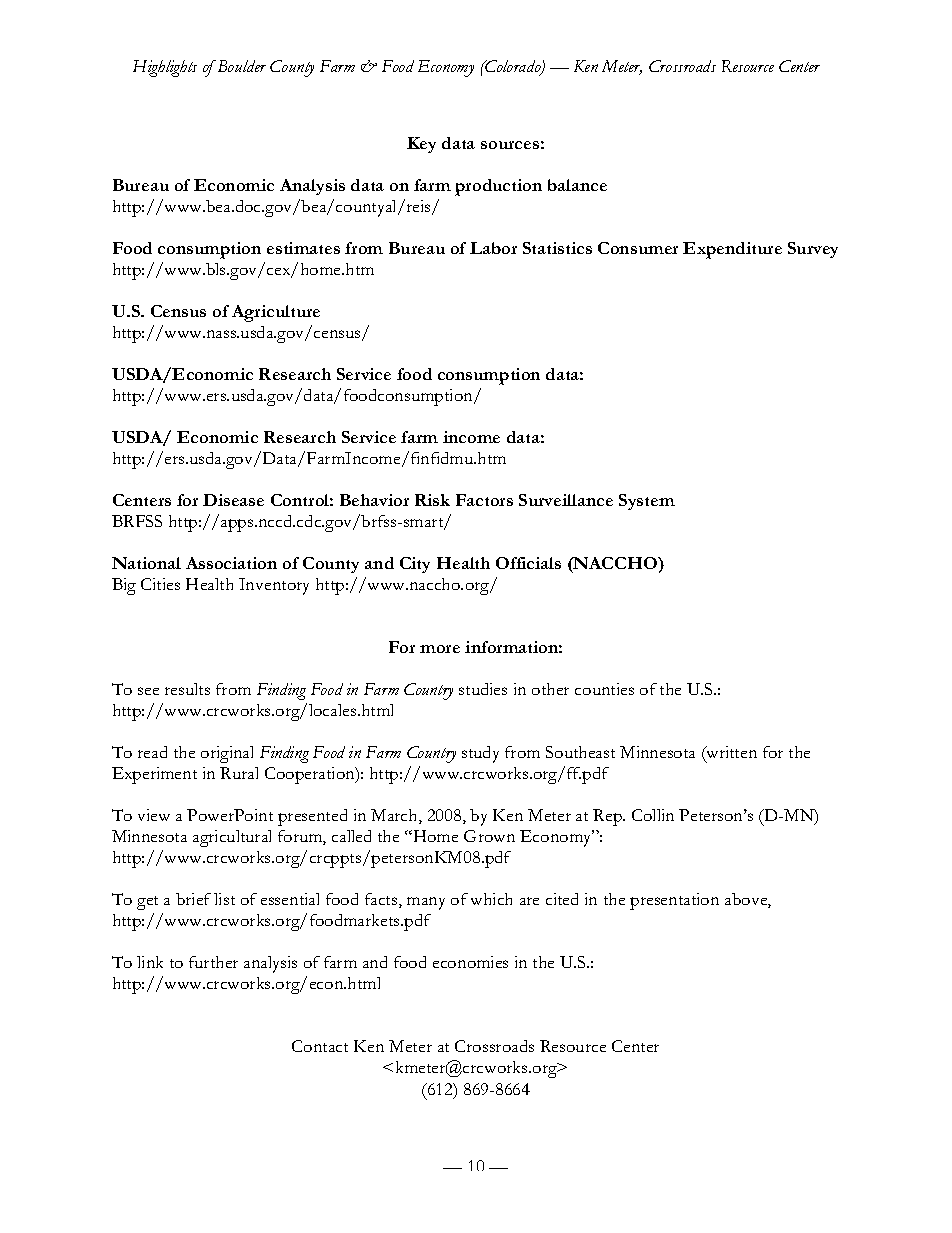 The width and height of the screenshot is (952, 1233). Describe the element at coordinates (187, 689) in the screenshot. I see `results` at that location.
